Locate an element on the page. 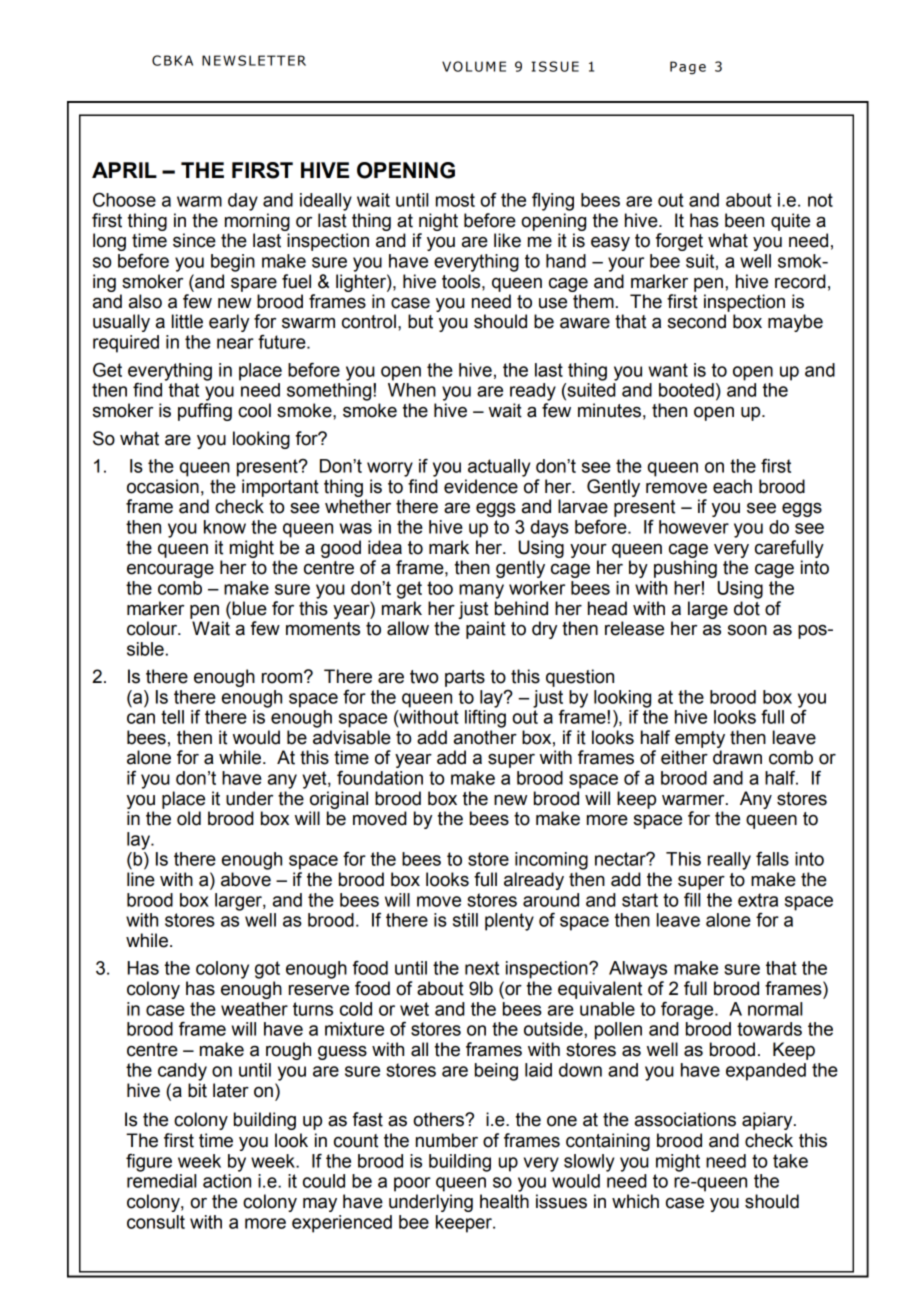 The height and width of the document is (1308, 924). remedial is located at coordinates (161, 1181).
